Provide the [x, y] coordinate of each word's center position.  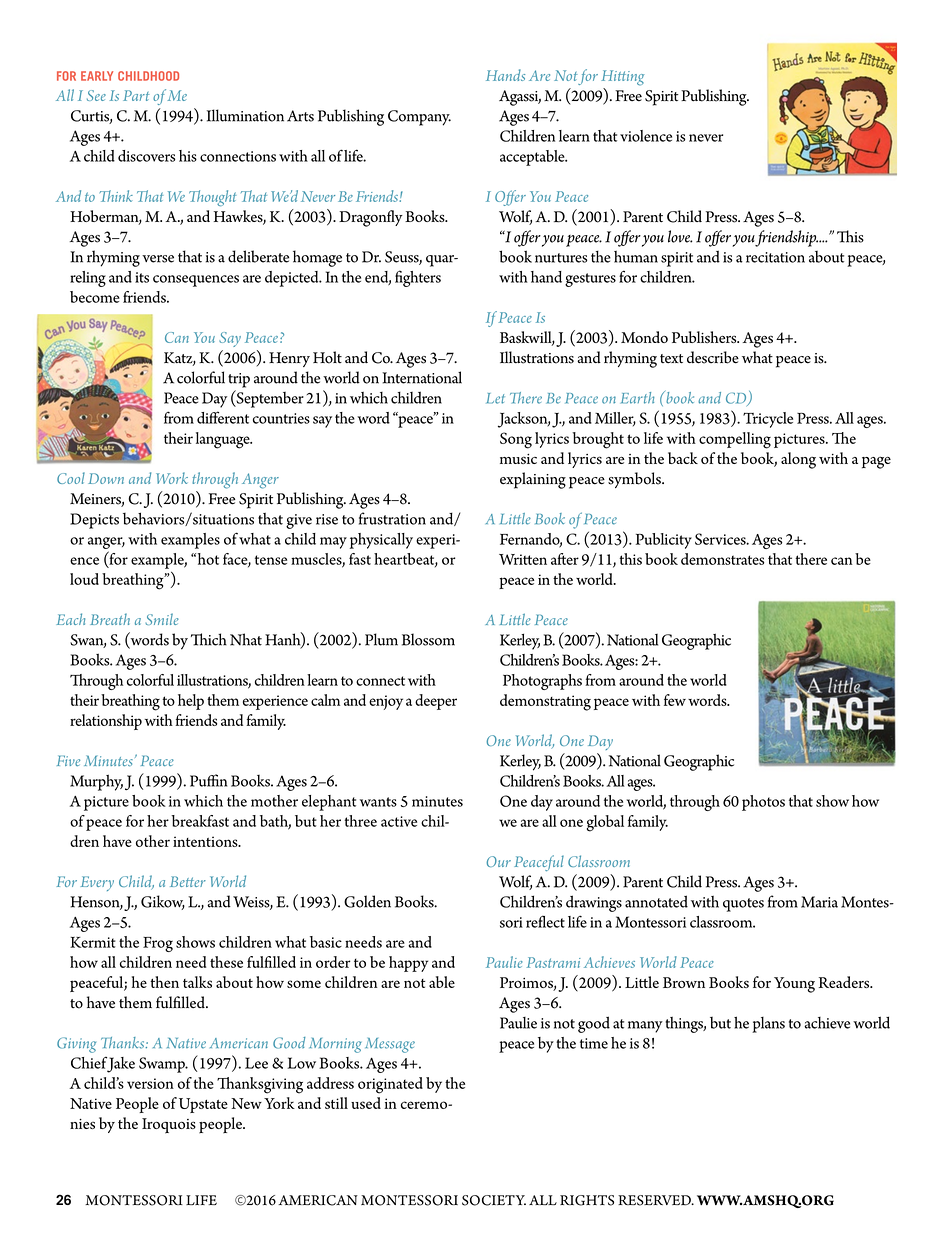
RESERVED [655, 1200]
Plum [381, 639]
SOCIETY [494, 1200]
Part [136, 95]
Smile [162, 619]
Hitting [622, 78]
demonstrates [722, 559]
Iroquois [169, 1126]
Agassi [520, 98]
